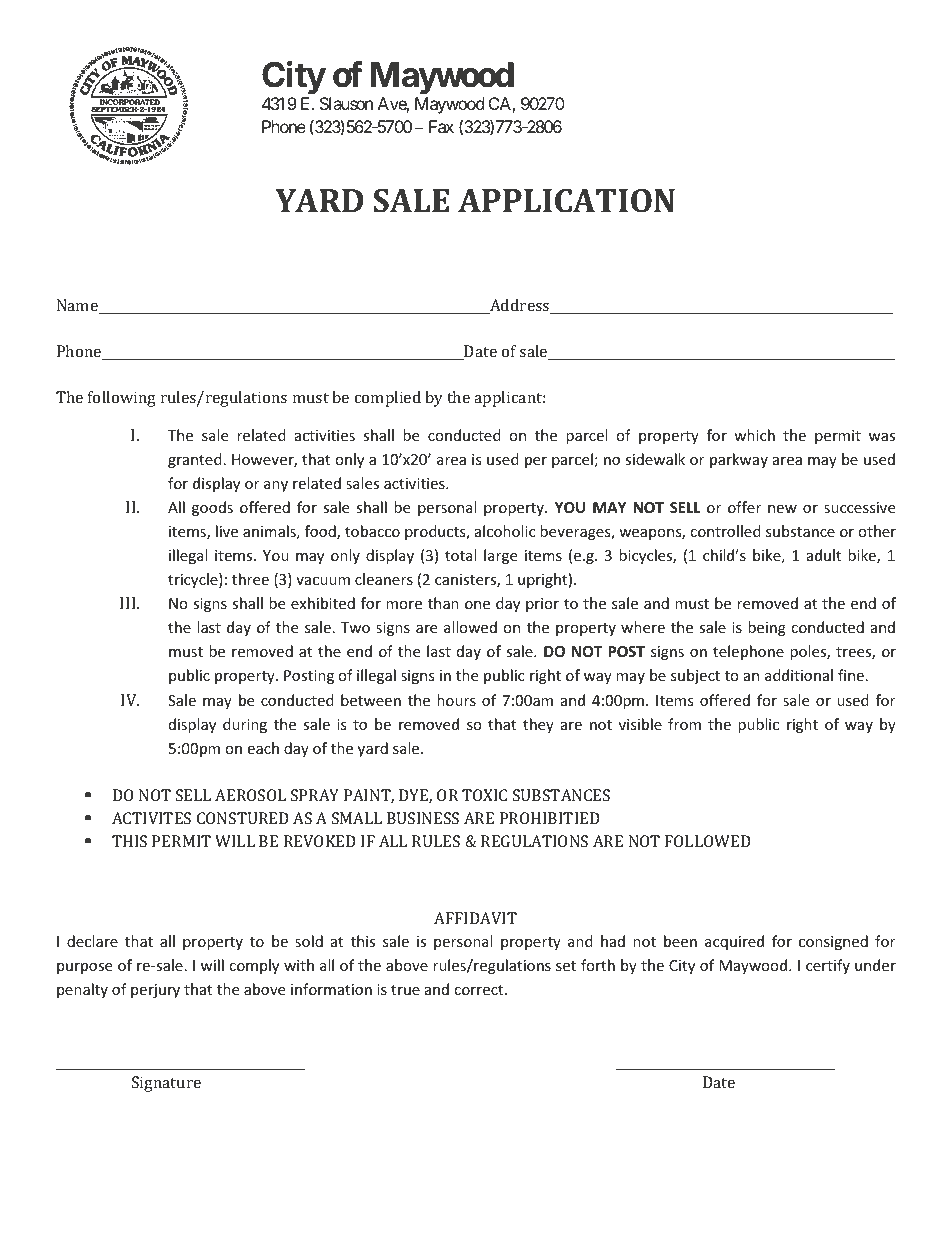 The image size is (952, 1233). I want to click on Signature, so click(166, 1084).
